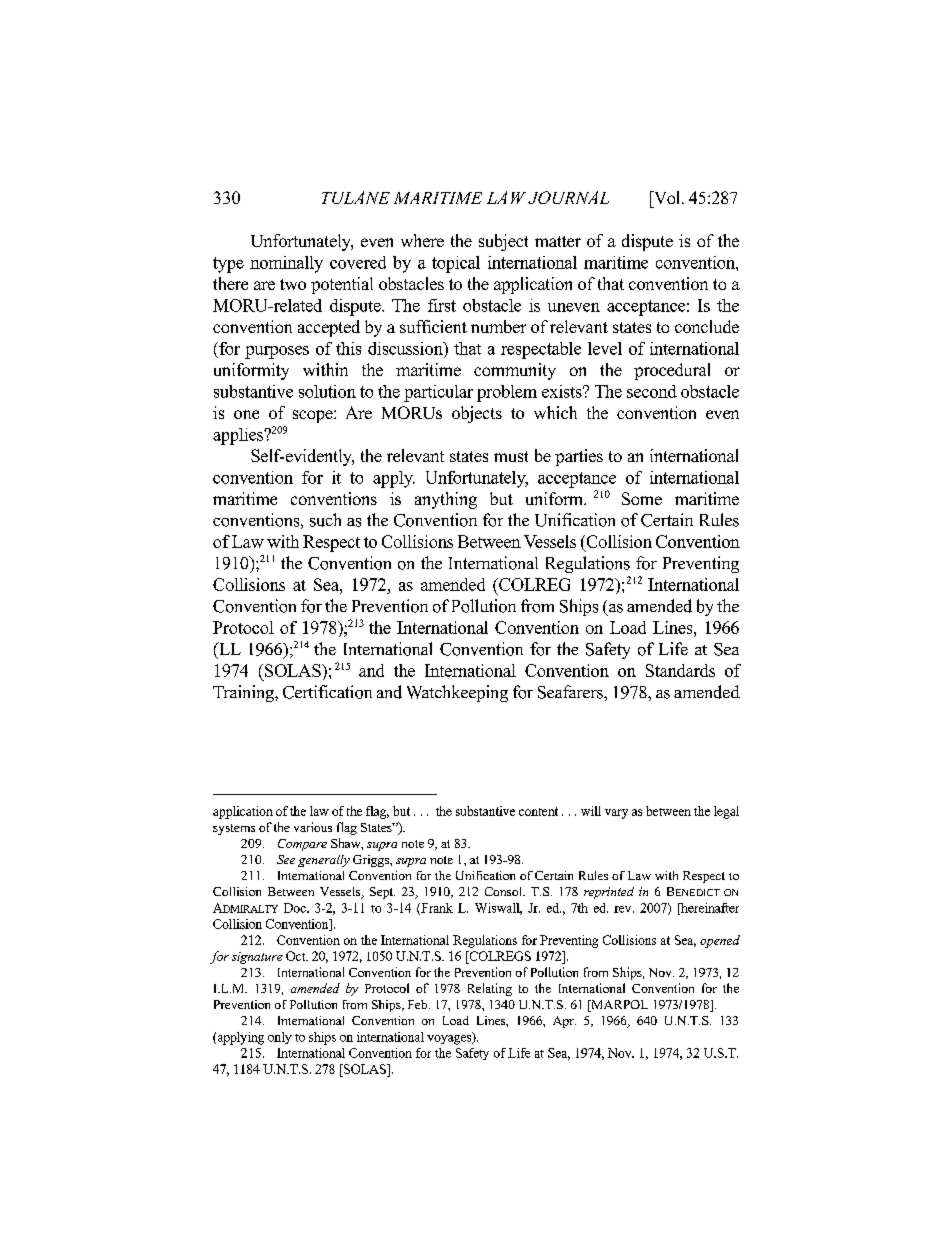 The width and height of the document is (952, 1233). What do you see at coordinates (280, 1038) in the document?
I see `only` at bounding box center [280, 1038].
